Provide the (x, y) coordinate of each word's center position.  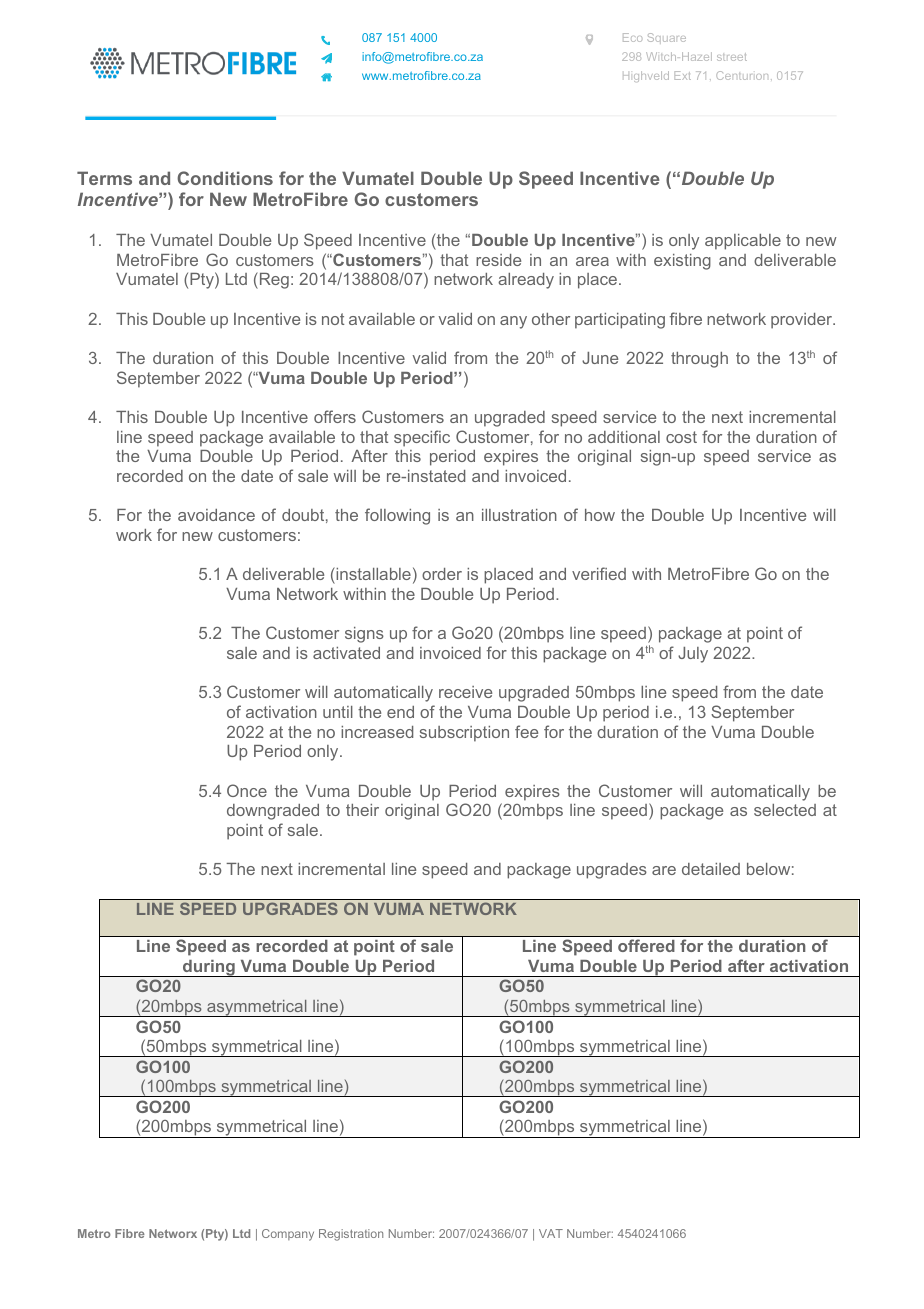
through (699, 360)
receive (465, 692)
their (362, 810)
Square (666, 38)
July (693, 655)
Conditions (225, 178)
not (333, 319)
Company (288, 1235)
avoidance (216, 515)
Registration (351, 1235)
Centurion (742, 75)
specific (422, 438)
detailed (711, 869)
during (209, 968)
